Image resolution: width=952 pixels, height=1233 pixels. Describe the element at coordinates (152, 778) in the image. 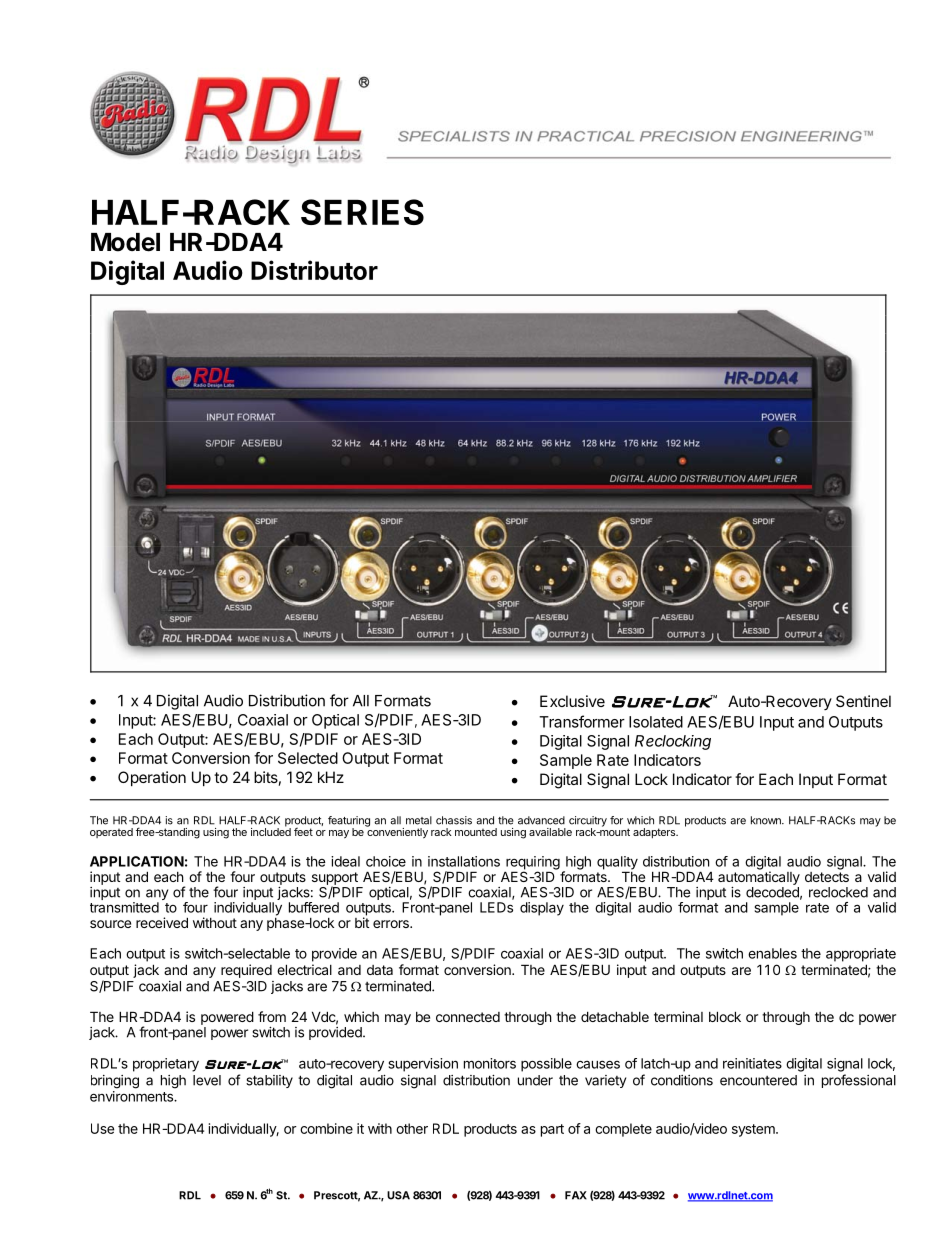

I see `Operation` at that location.
